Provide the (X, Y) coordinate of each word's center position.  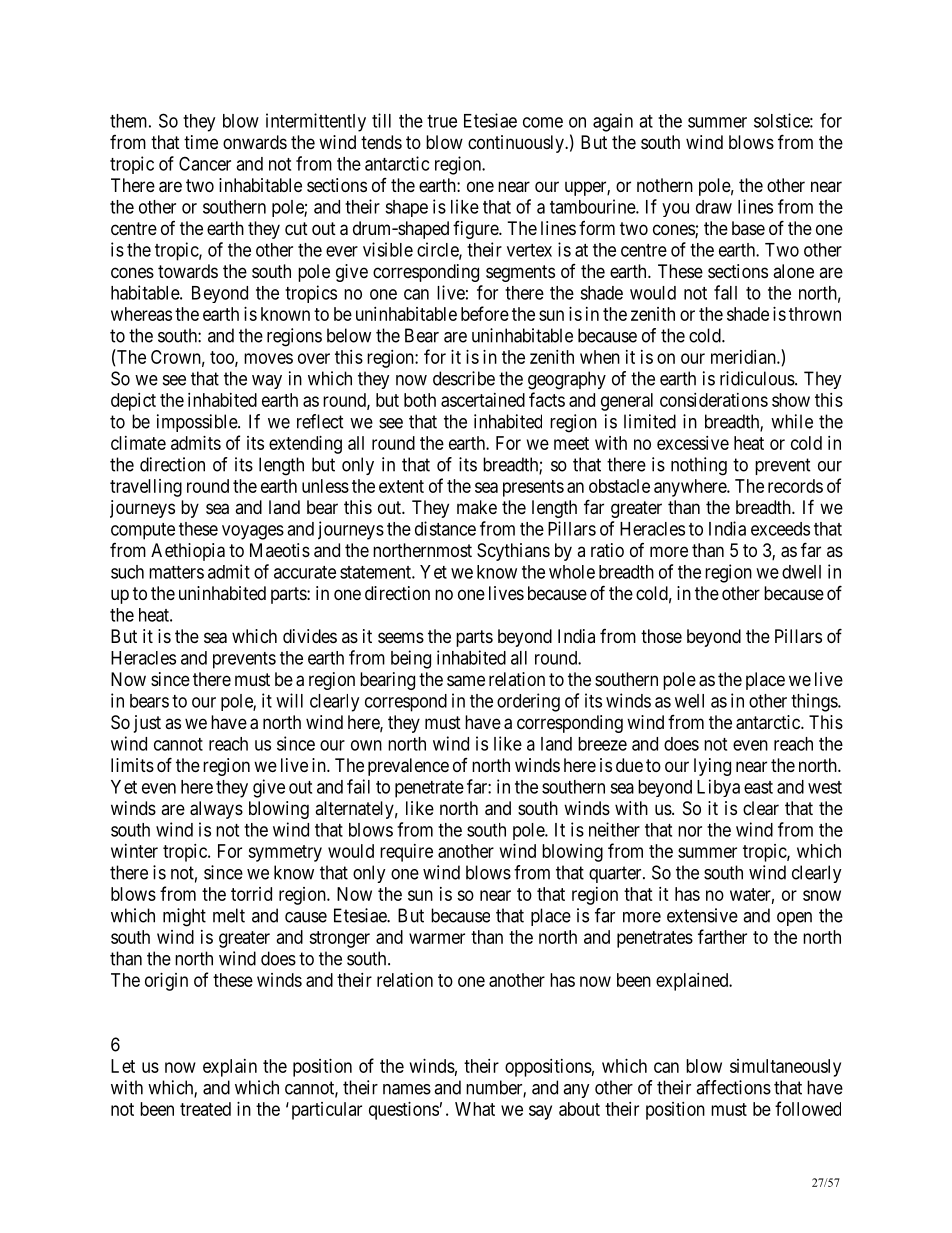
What (475, 1109)
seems (401, 637)
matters (176, 572)
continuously (517, 144)
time (201, 142)
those (661, 636)
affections (733, 1087)
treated (205, 1109)
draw (714, 207)
